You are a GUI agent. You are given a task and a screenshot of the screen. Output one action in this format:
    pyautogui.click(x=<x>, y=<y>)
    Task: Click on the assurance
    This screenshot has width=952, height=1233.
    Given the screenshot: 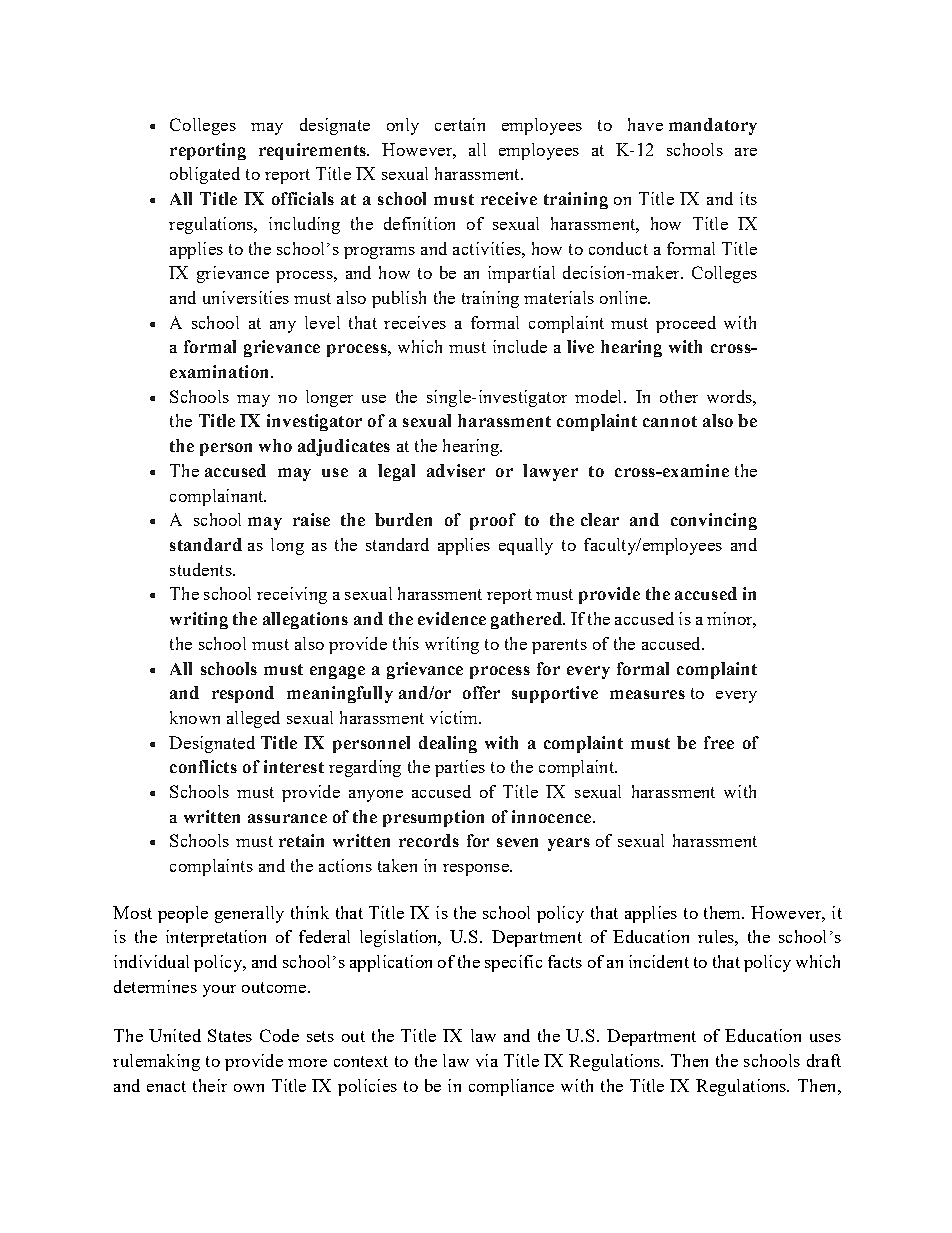 What is the action you would take?
    pyautogui.click(x=287, y=818)
